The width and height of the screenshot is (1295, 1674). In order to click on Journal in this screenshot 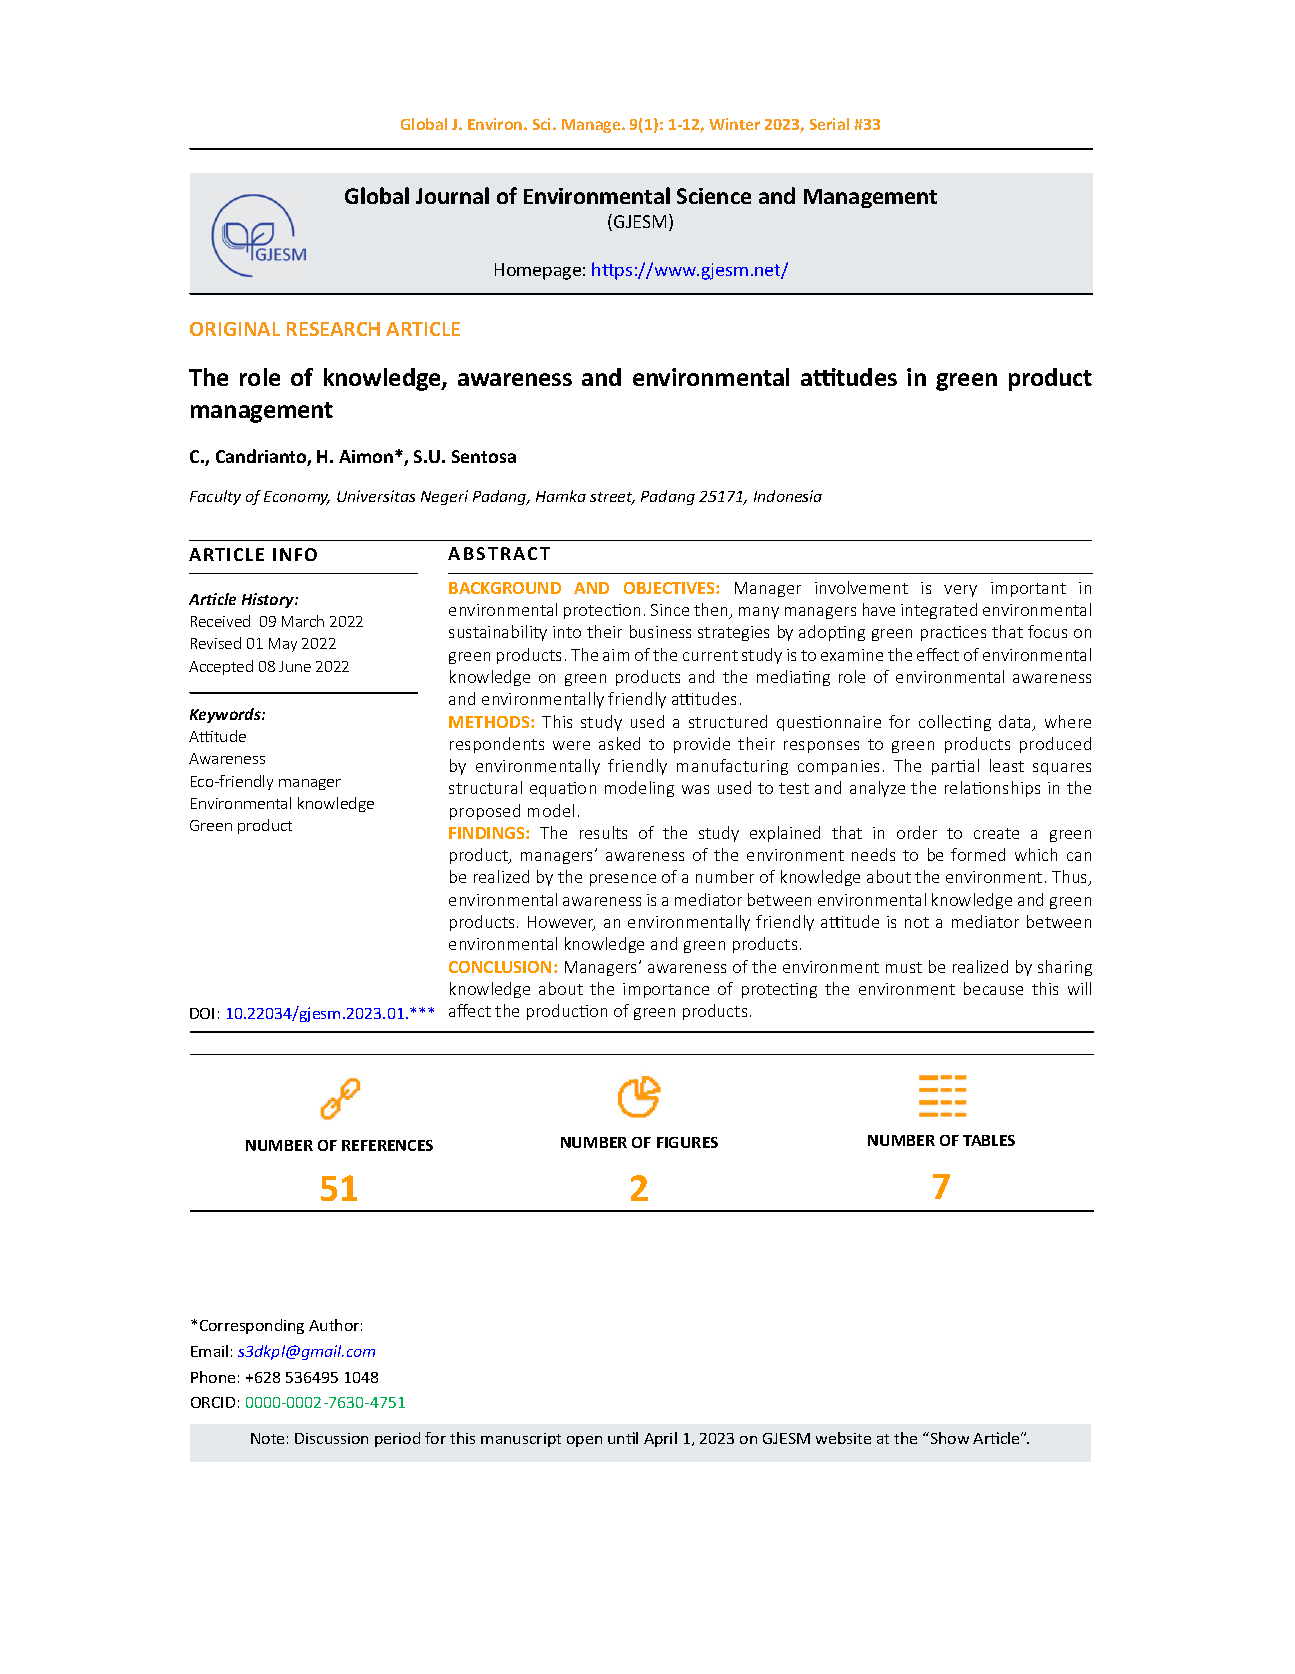, I will do `click(452, 195)`.
